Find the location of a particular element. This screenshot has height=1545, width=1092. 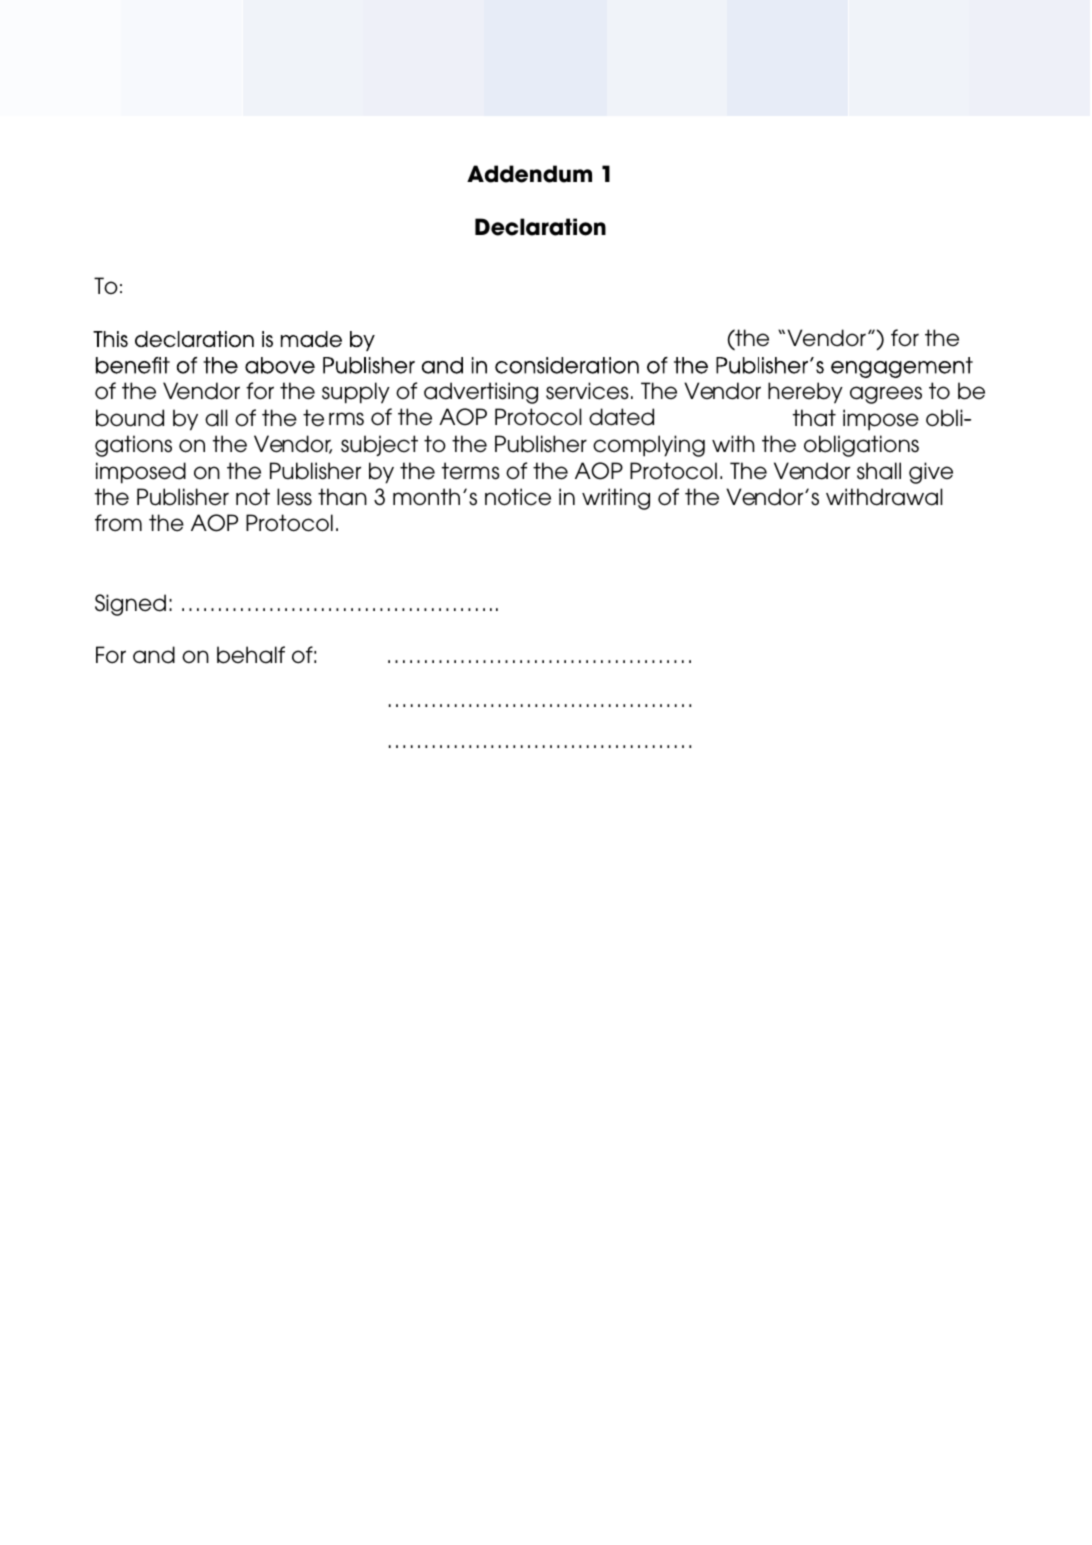

Signed is located at coordinates (130, 605).
